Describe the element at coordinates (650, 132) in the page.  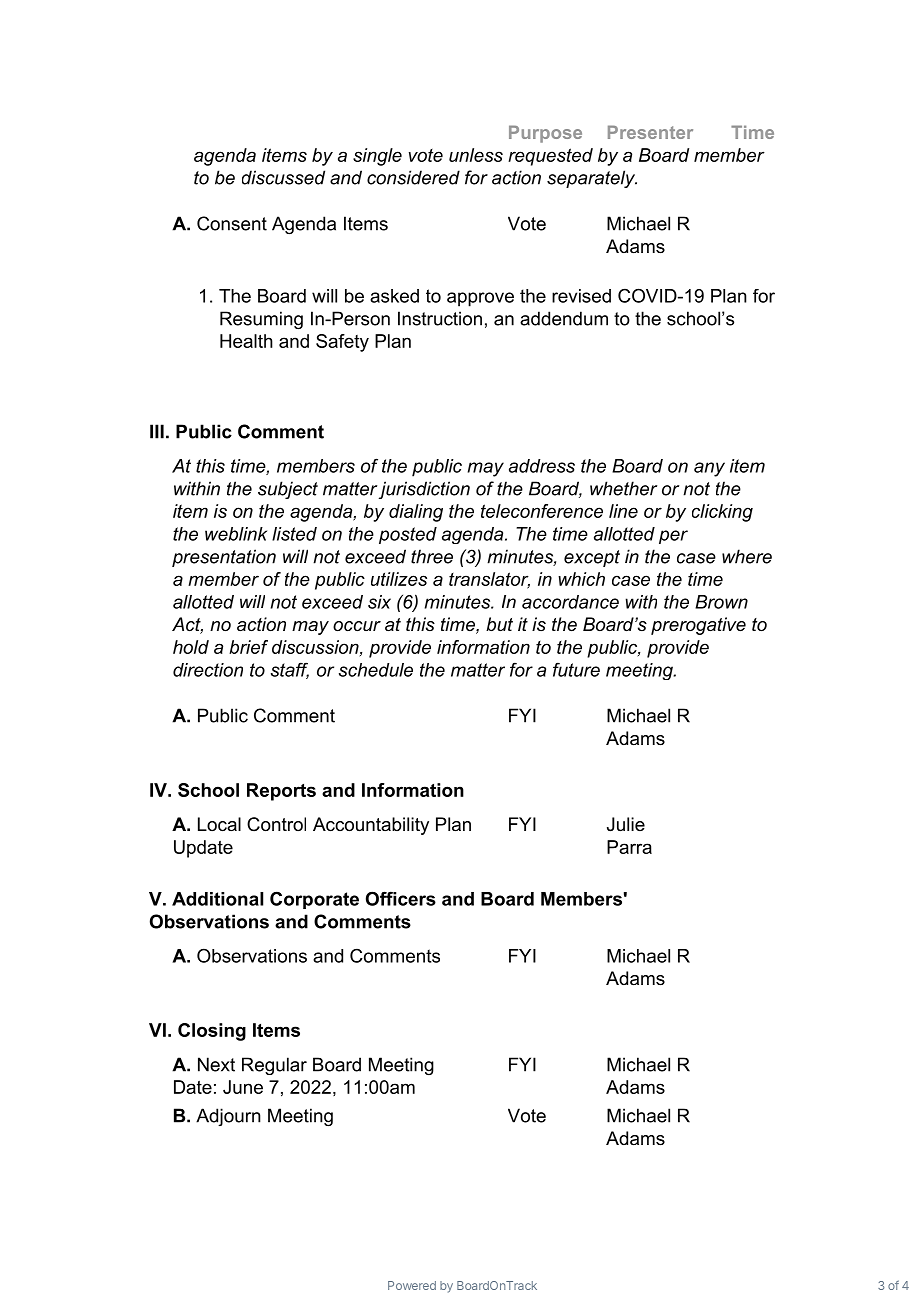
I see `Presenter` at that location.
